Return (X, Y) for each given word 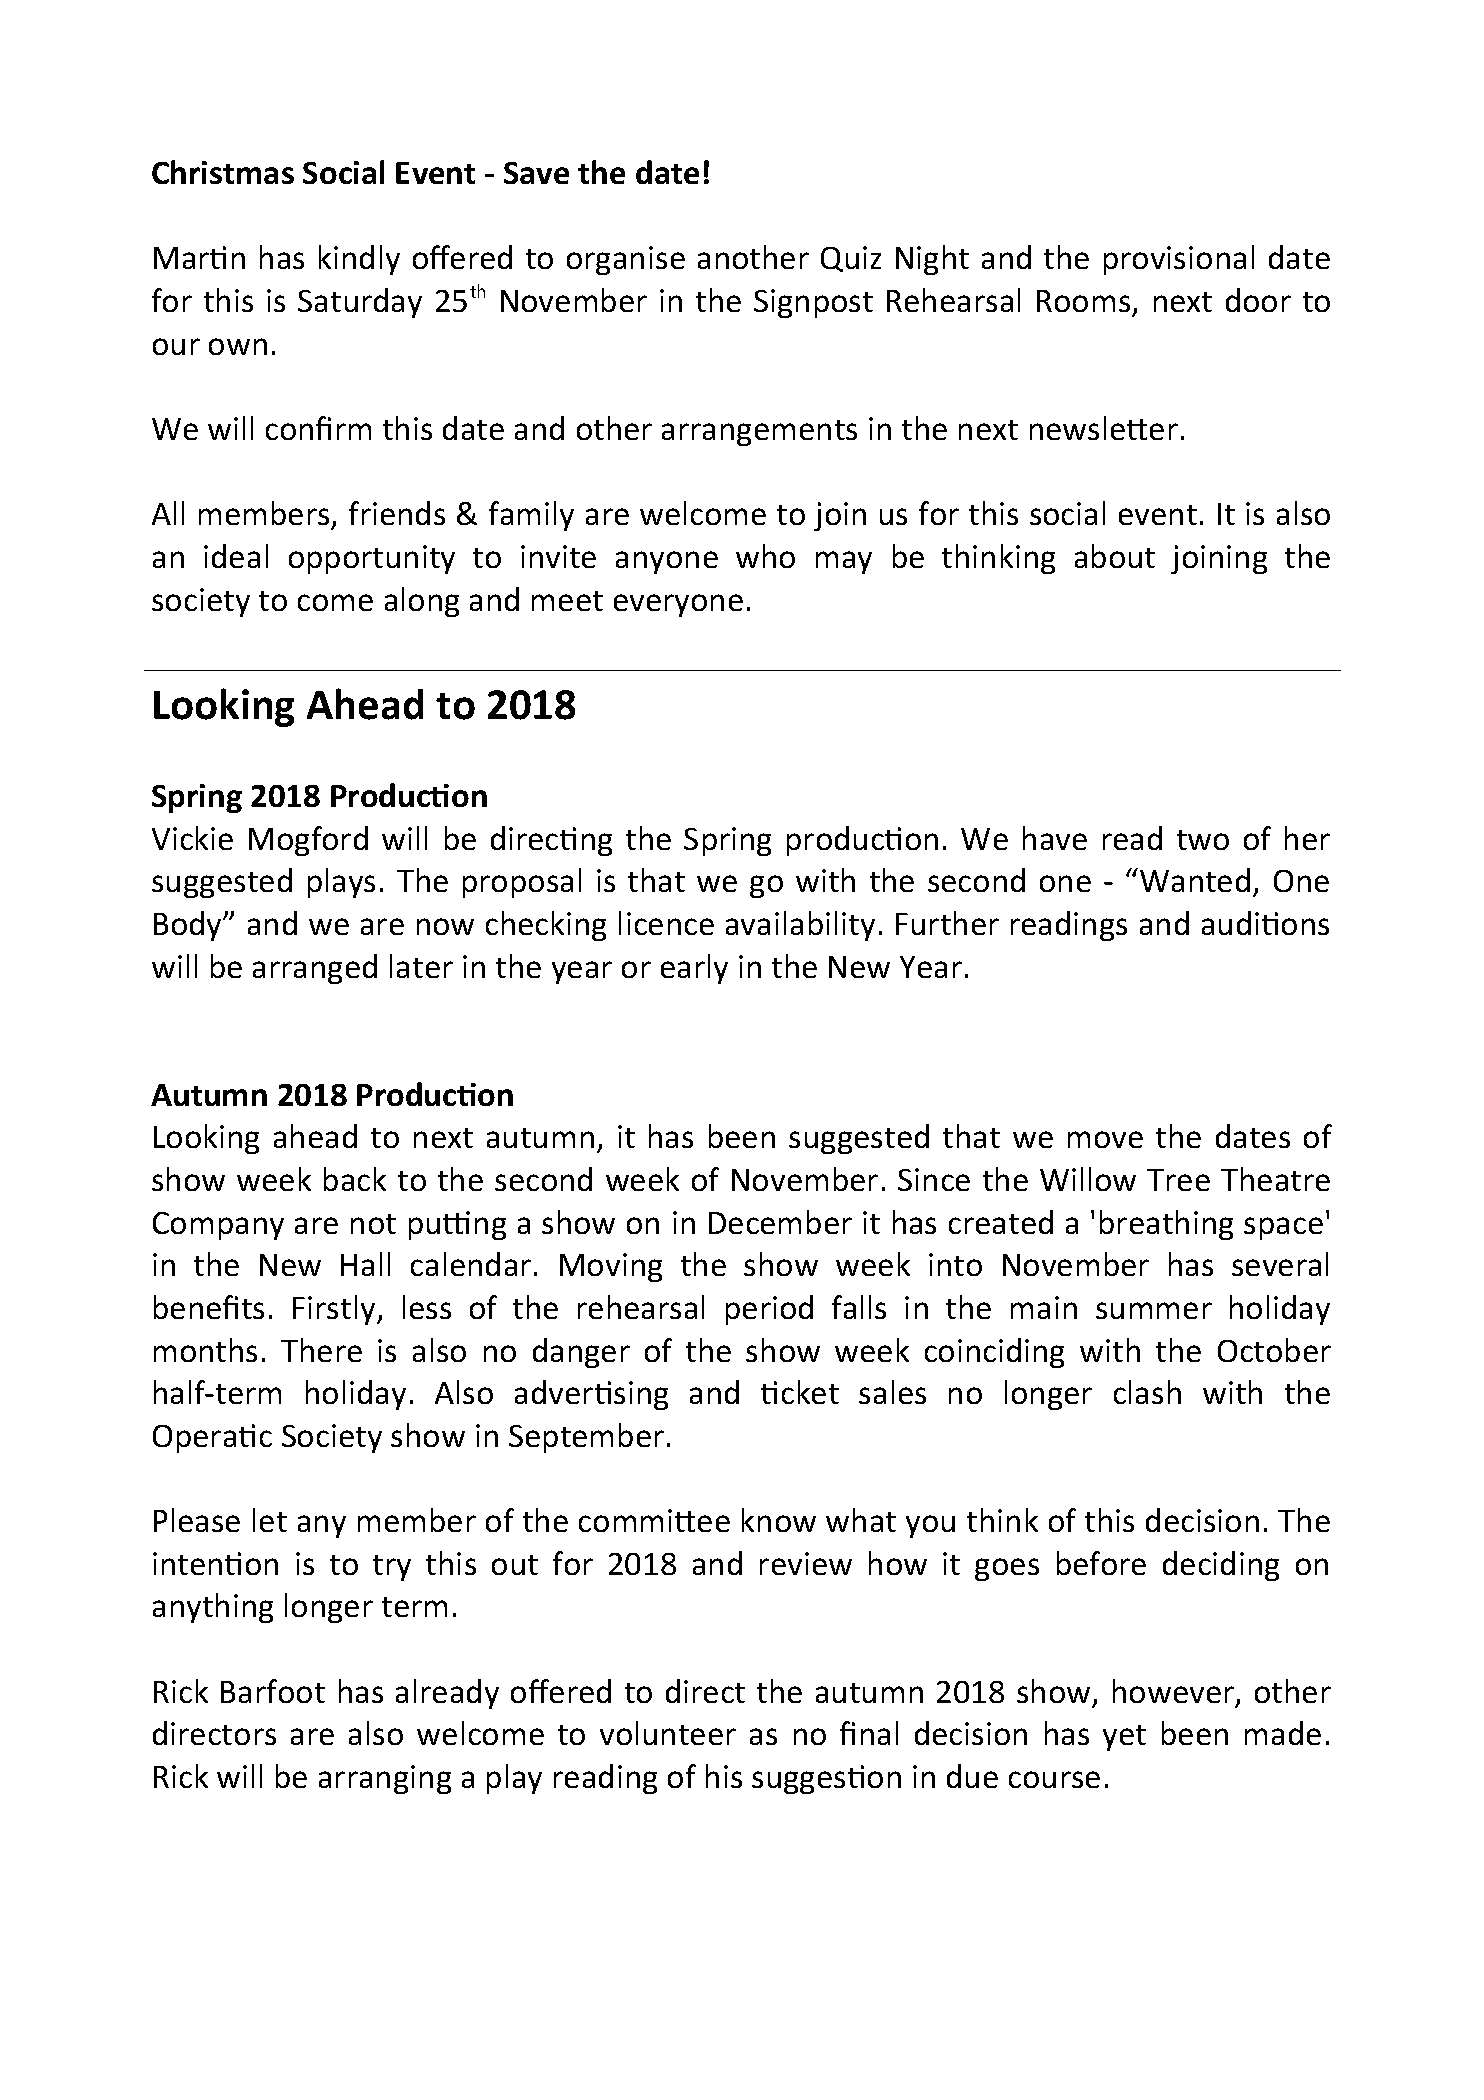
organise (626, 260)
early (694, 969)
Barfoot (273, 1691)
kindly (359, 260)
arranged (315, 969)
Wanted (1195, 880)
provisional (1179, 260)
